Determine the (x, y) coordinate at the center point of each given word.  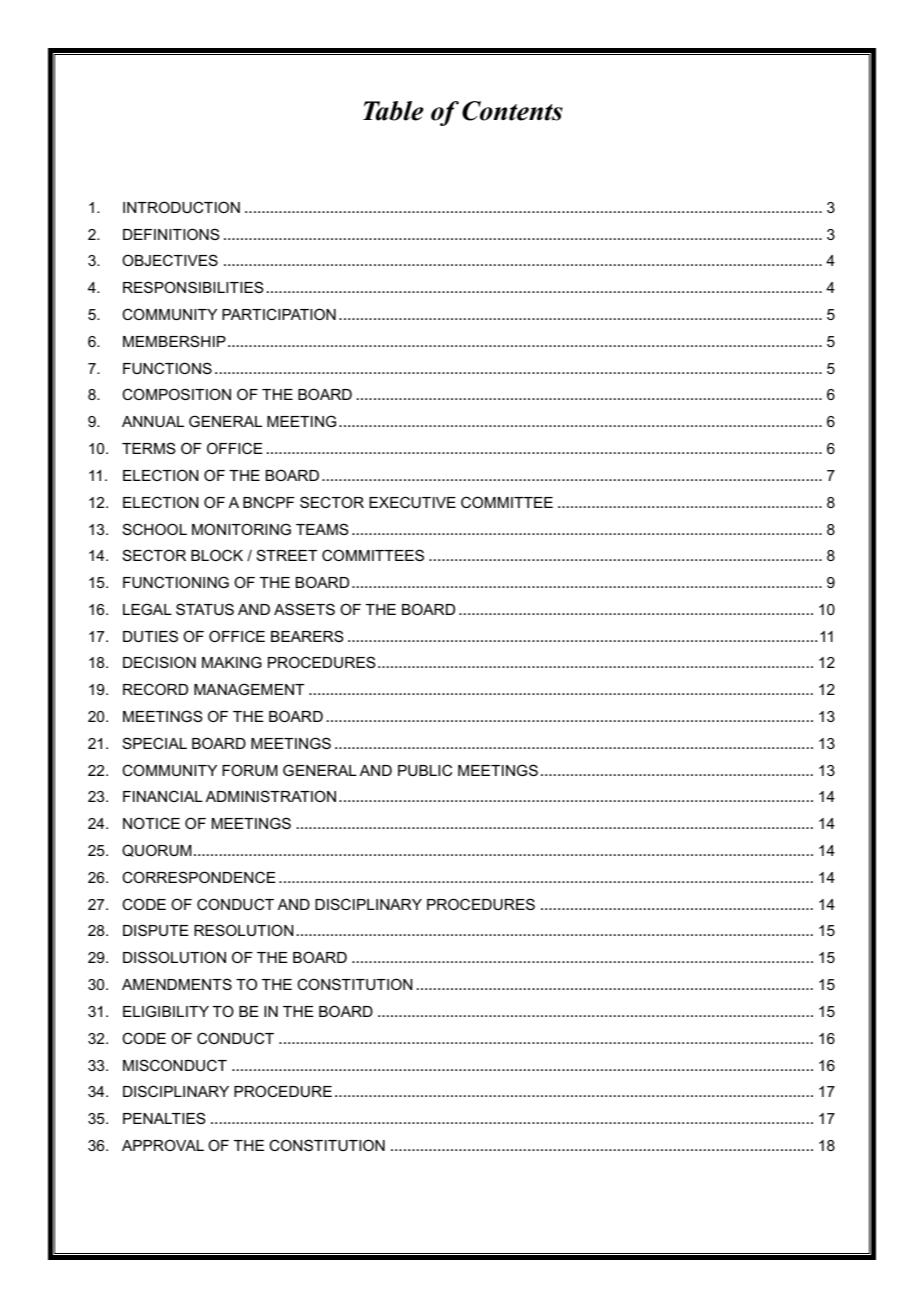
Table (393, 111)
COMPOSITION (176, 394)
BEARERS (307, 636)
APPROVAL (163, 1145)
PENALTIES (164, 1118)
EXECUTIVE (412, 502)
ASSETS (304, 609)
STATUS (205, 609)
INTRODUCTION (181, 207)
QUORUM (157, 850)
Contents (512, 111)
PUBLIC (425, 770)
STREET (287, 555)
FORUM (250, 770)
